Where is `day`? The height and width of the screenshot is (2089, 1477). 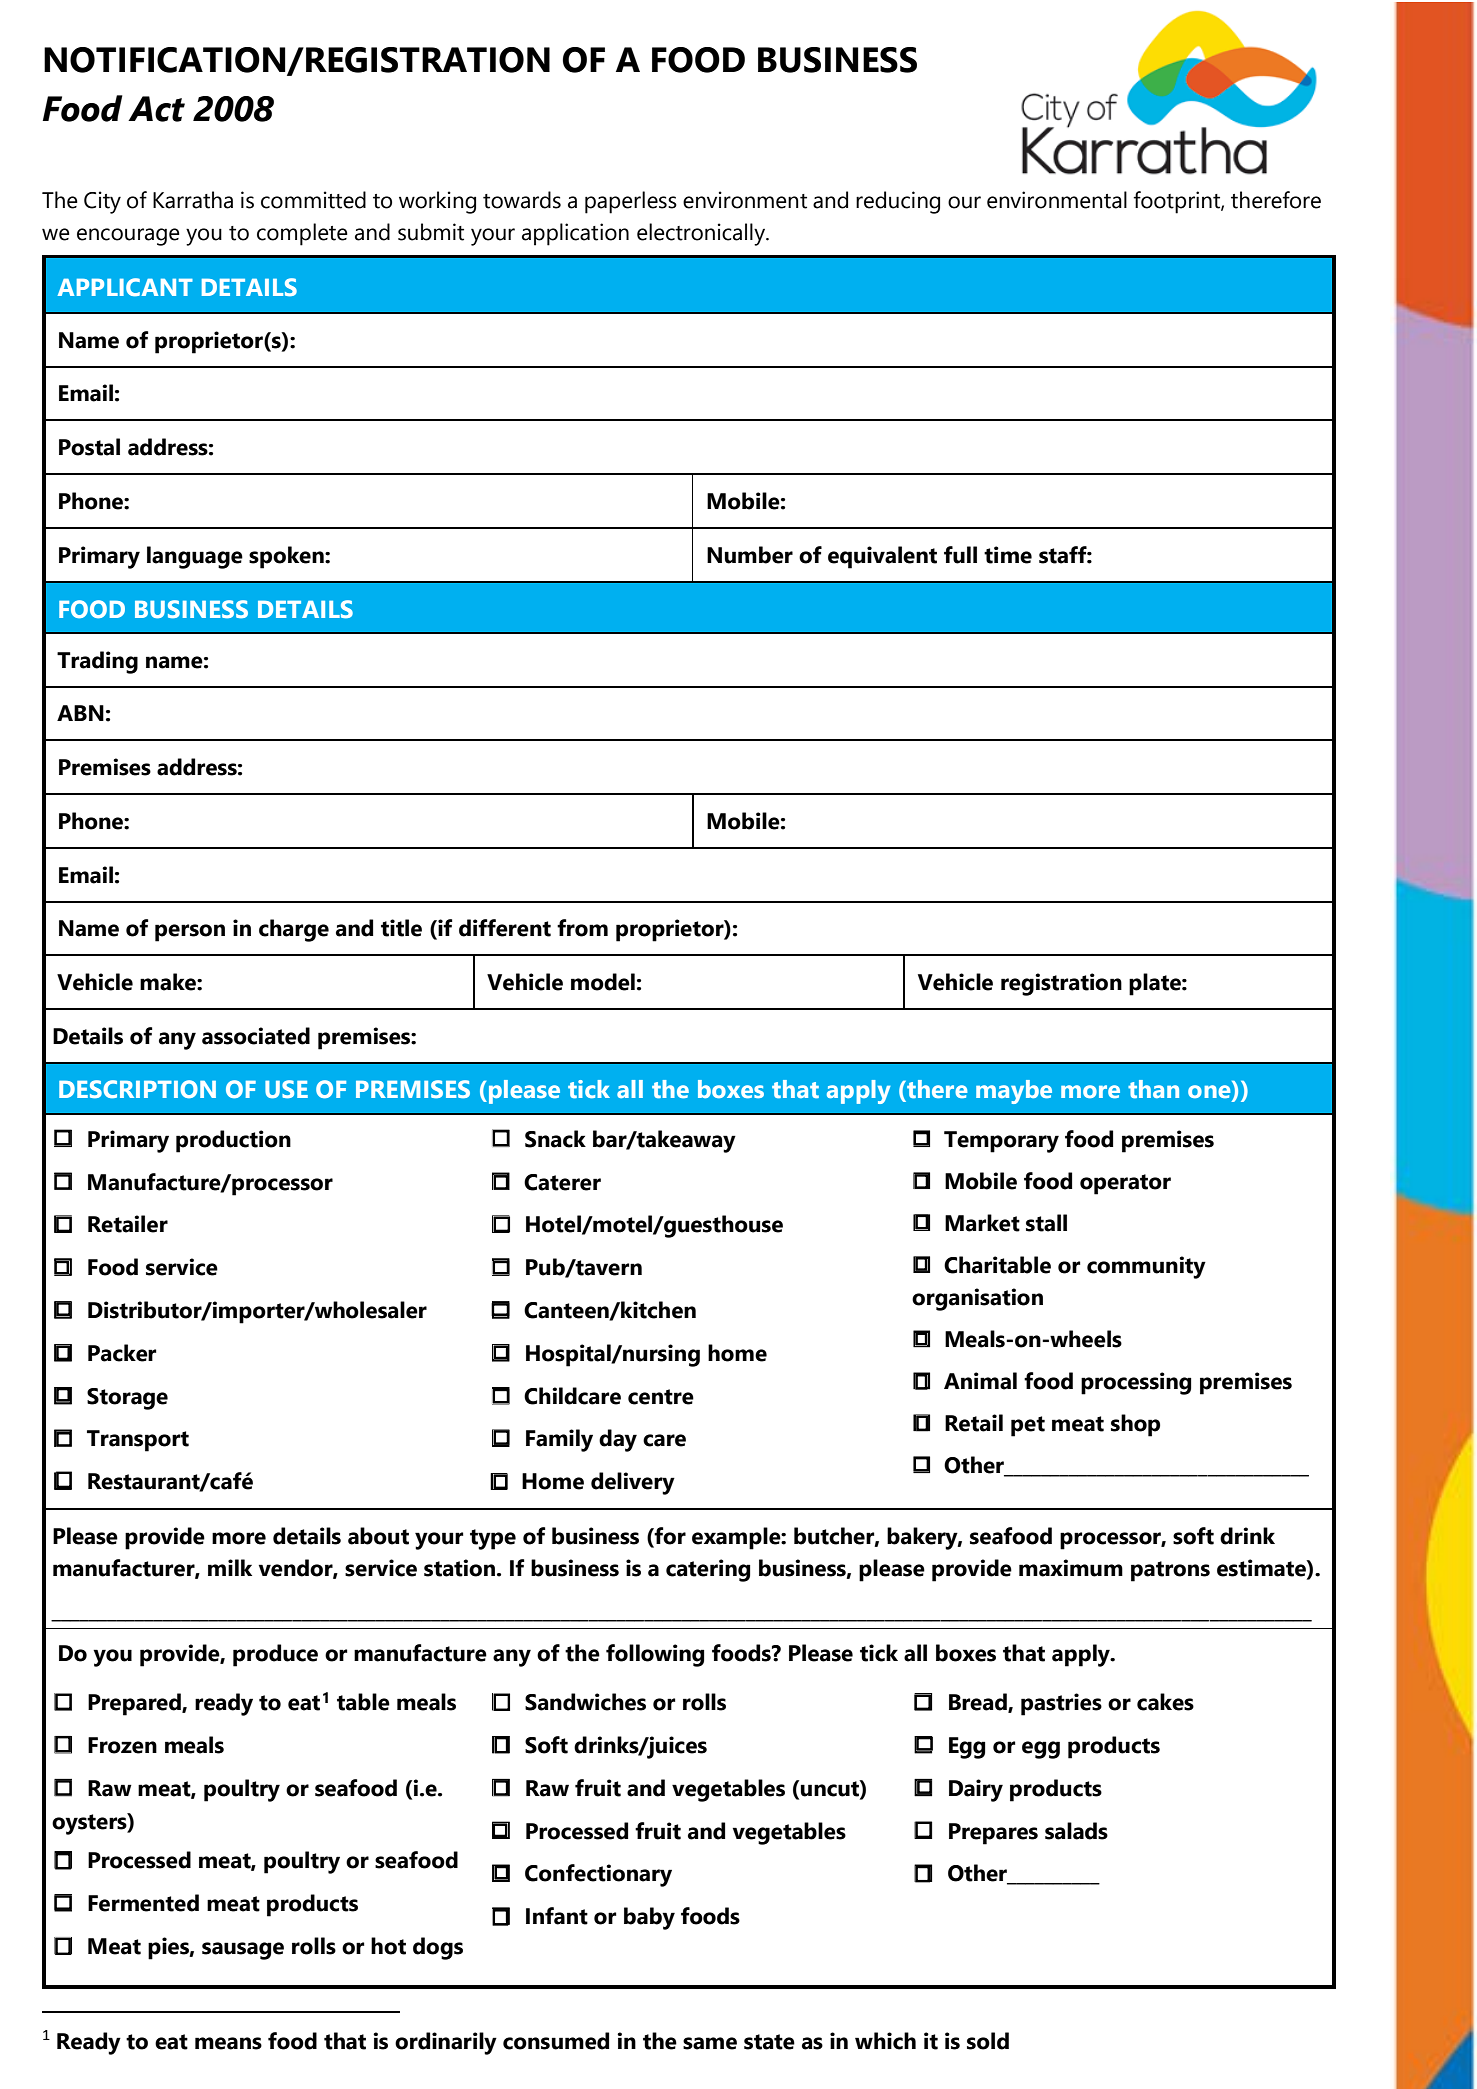
day is located at coordinates (618, 1440).
